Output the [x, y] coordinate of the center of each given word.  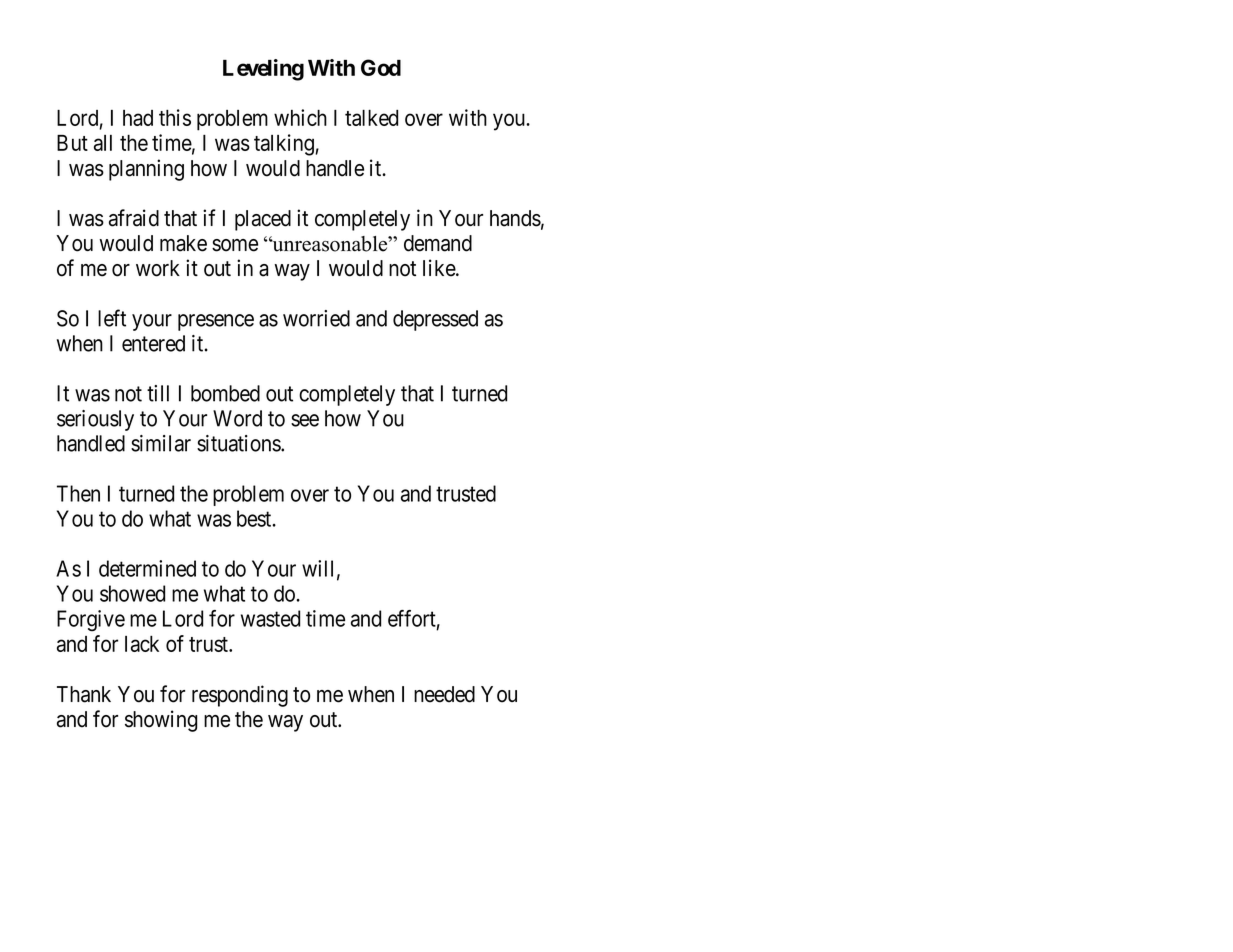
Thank [84, 694]
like [440, 268]
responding [240, 696]
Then [78, 493]
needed [444, 694]
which [300, 117]
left [112, 318]
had [138, 118]
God [381, 67]
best [255, 518]
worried [316, 318]
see [305, 420]
